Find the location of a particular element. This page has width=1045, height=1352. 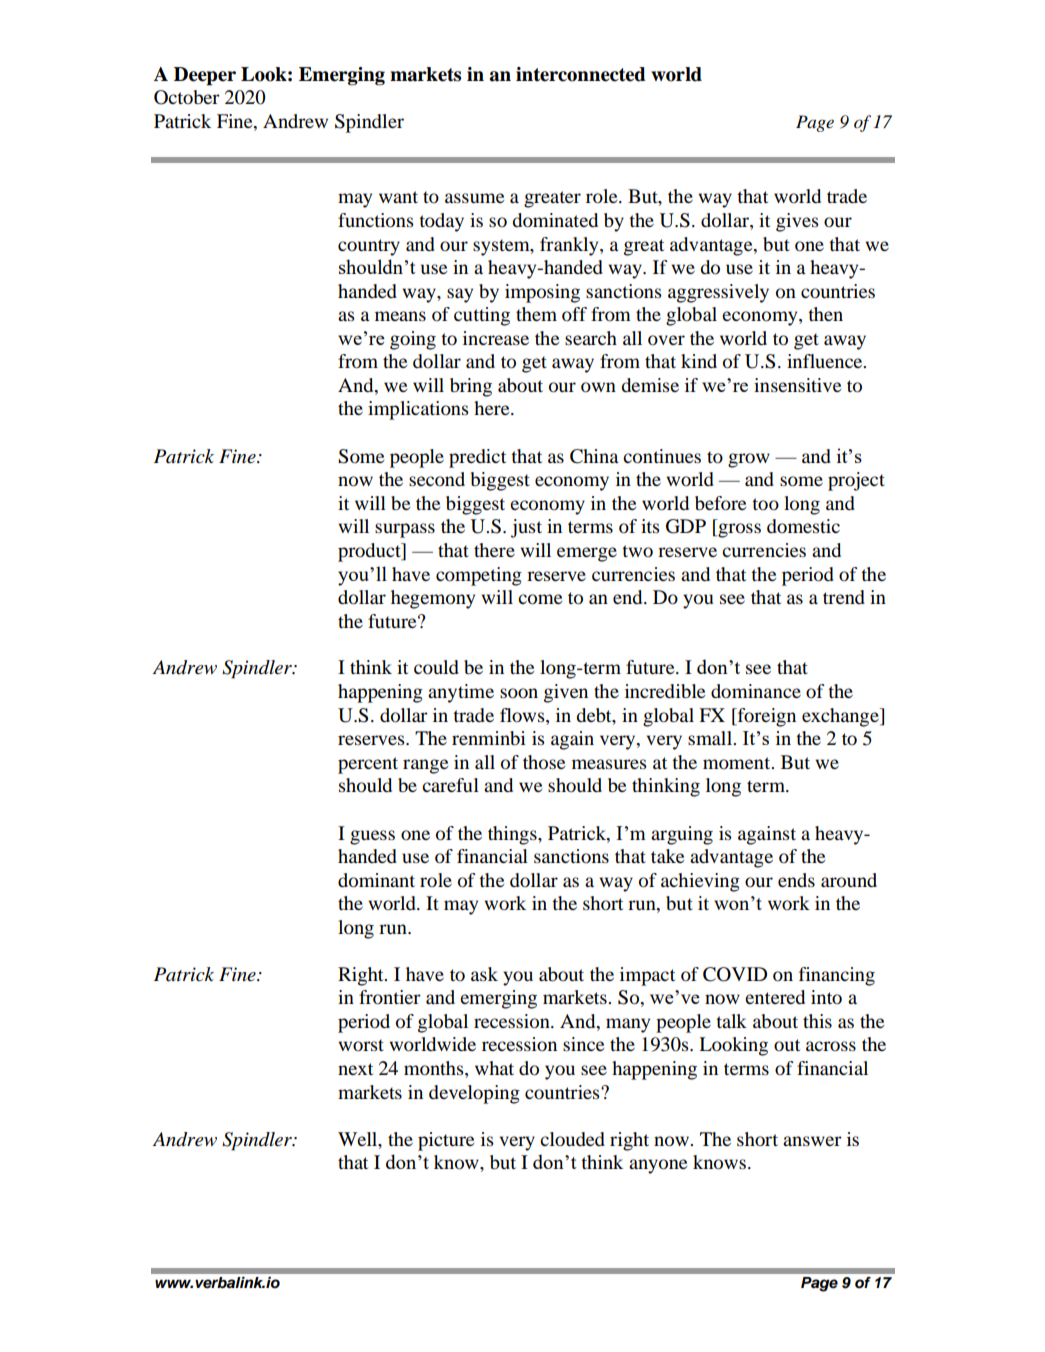

dominant is located at coordinates (376, 880).
